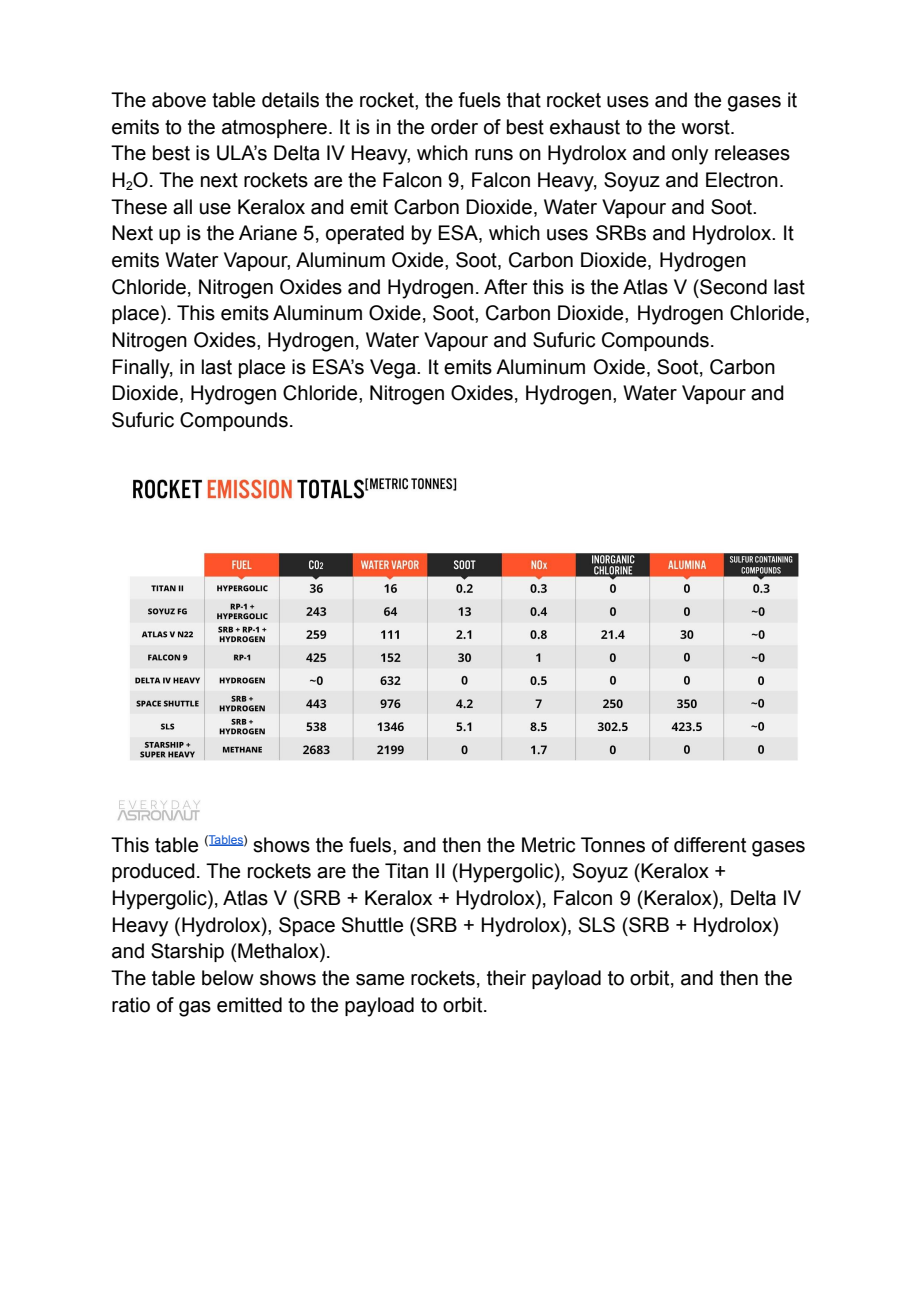  I want to click on worst, so click(707, 127).
